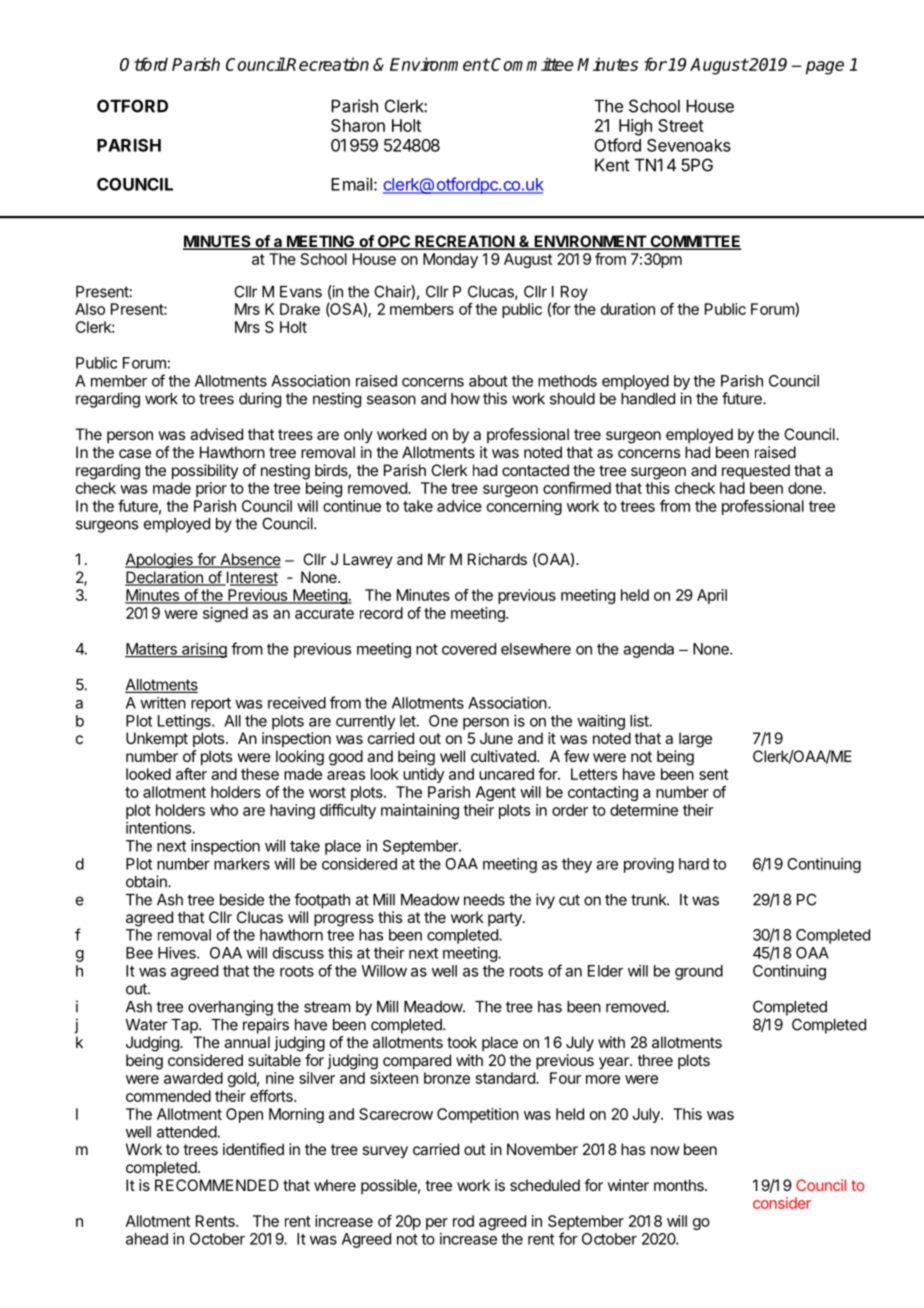  What do you see at coordinates (158, 828) in the screenshot?
I see `intentions` at bounding box center [158, 828].
